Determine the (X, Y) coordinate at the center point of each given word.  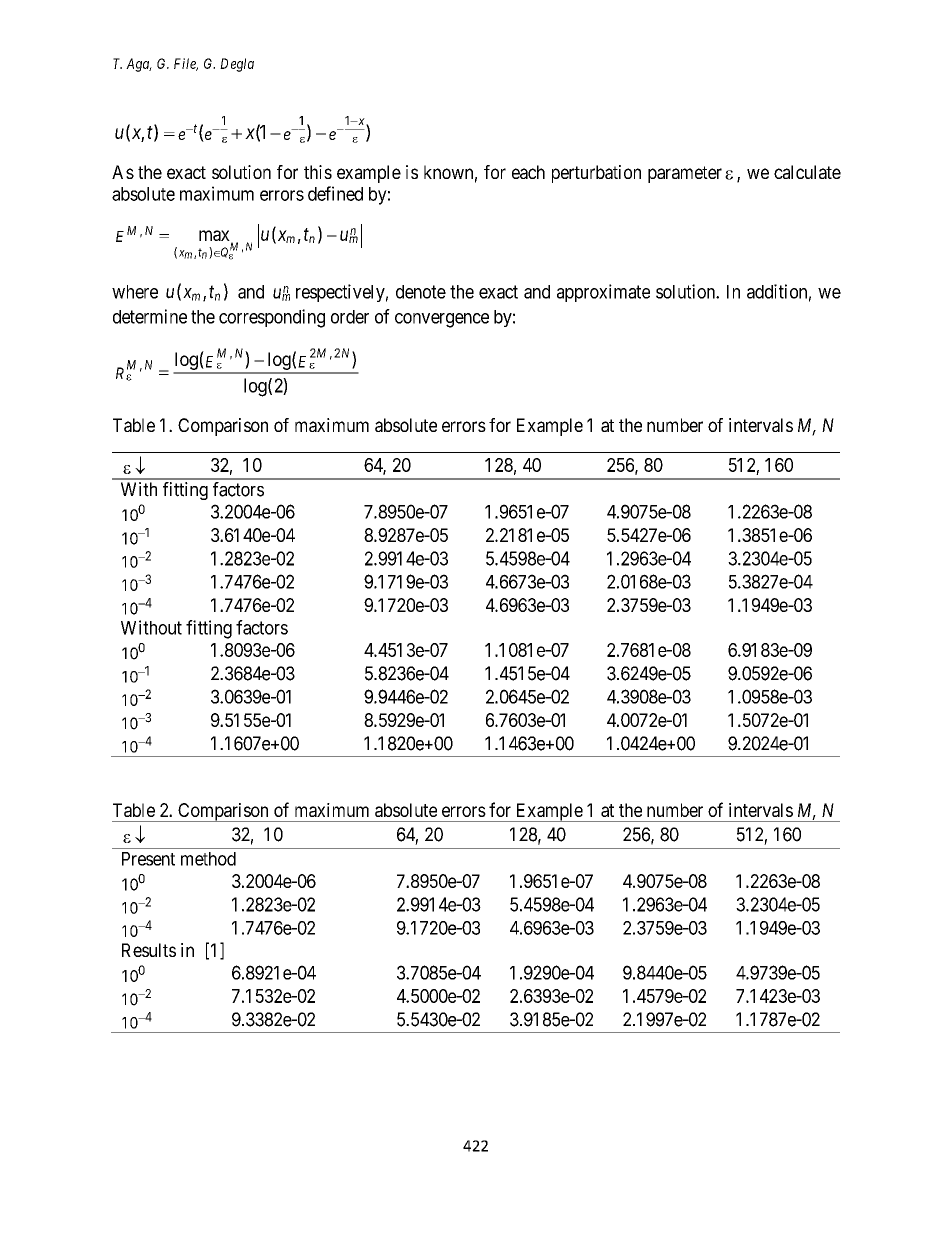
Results (149, 950)
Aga (139, 65)
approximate (603, 293)
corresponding (272, 318)
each (528, 172)
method (208, 859)
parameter (685, 174)
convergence (442, 320)
